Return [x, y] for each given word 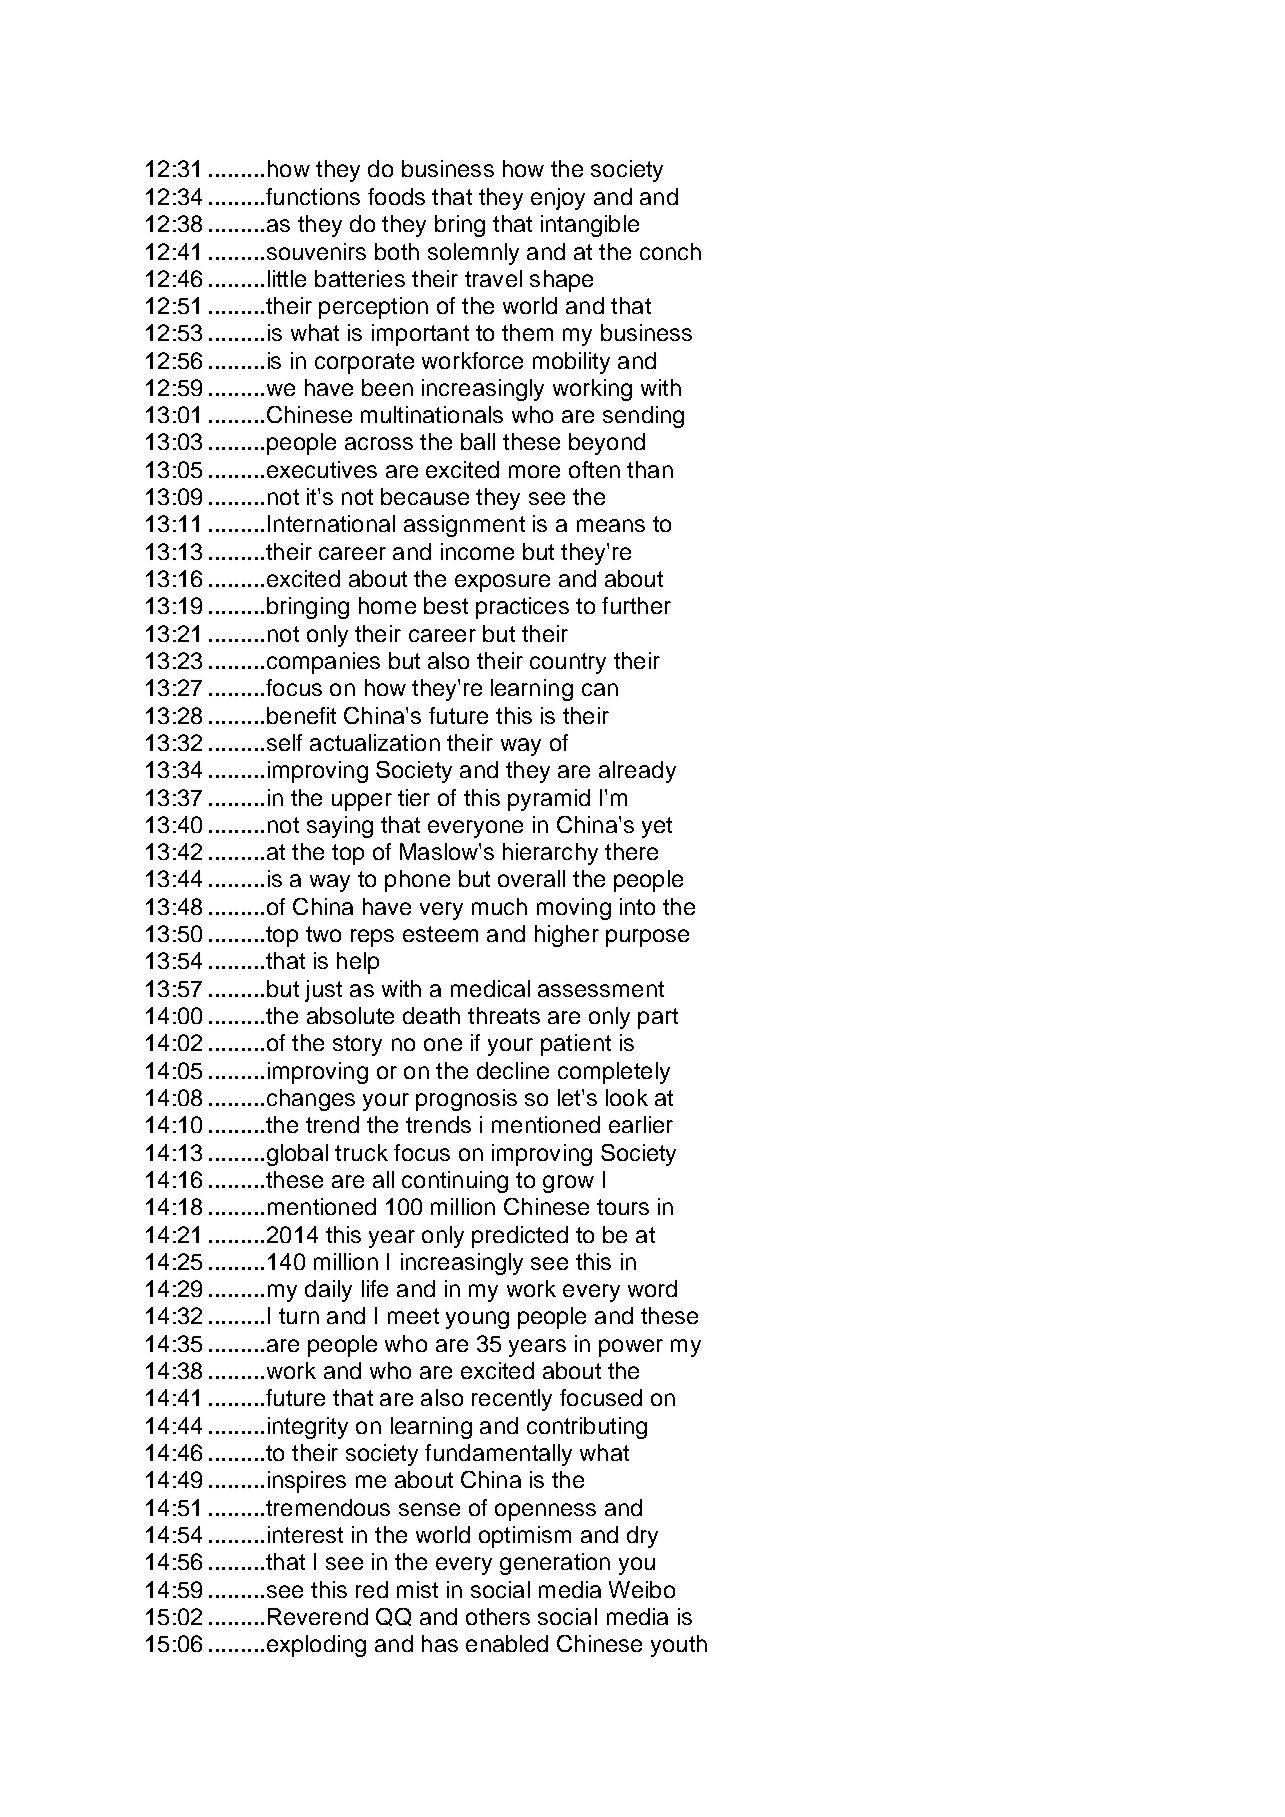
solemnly [473, 254]
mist [417, 1589]
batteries [360, 278]
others [498, 1616]
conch [670, 251]
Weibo [642, 1589]
